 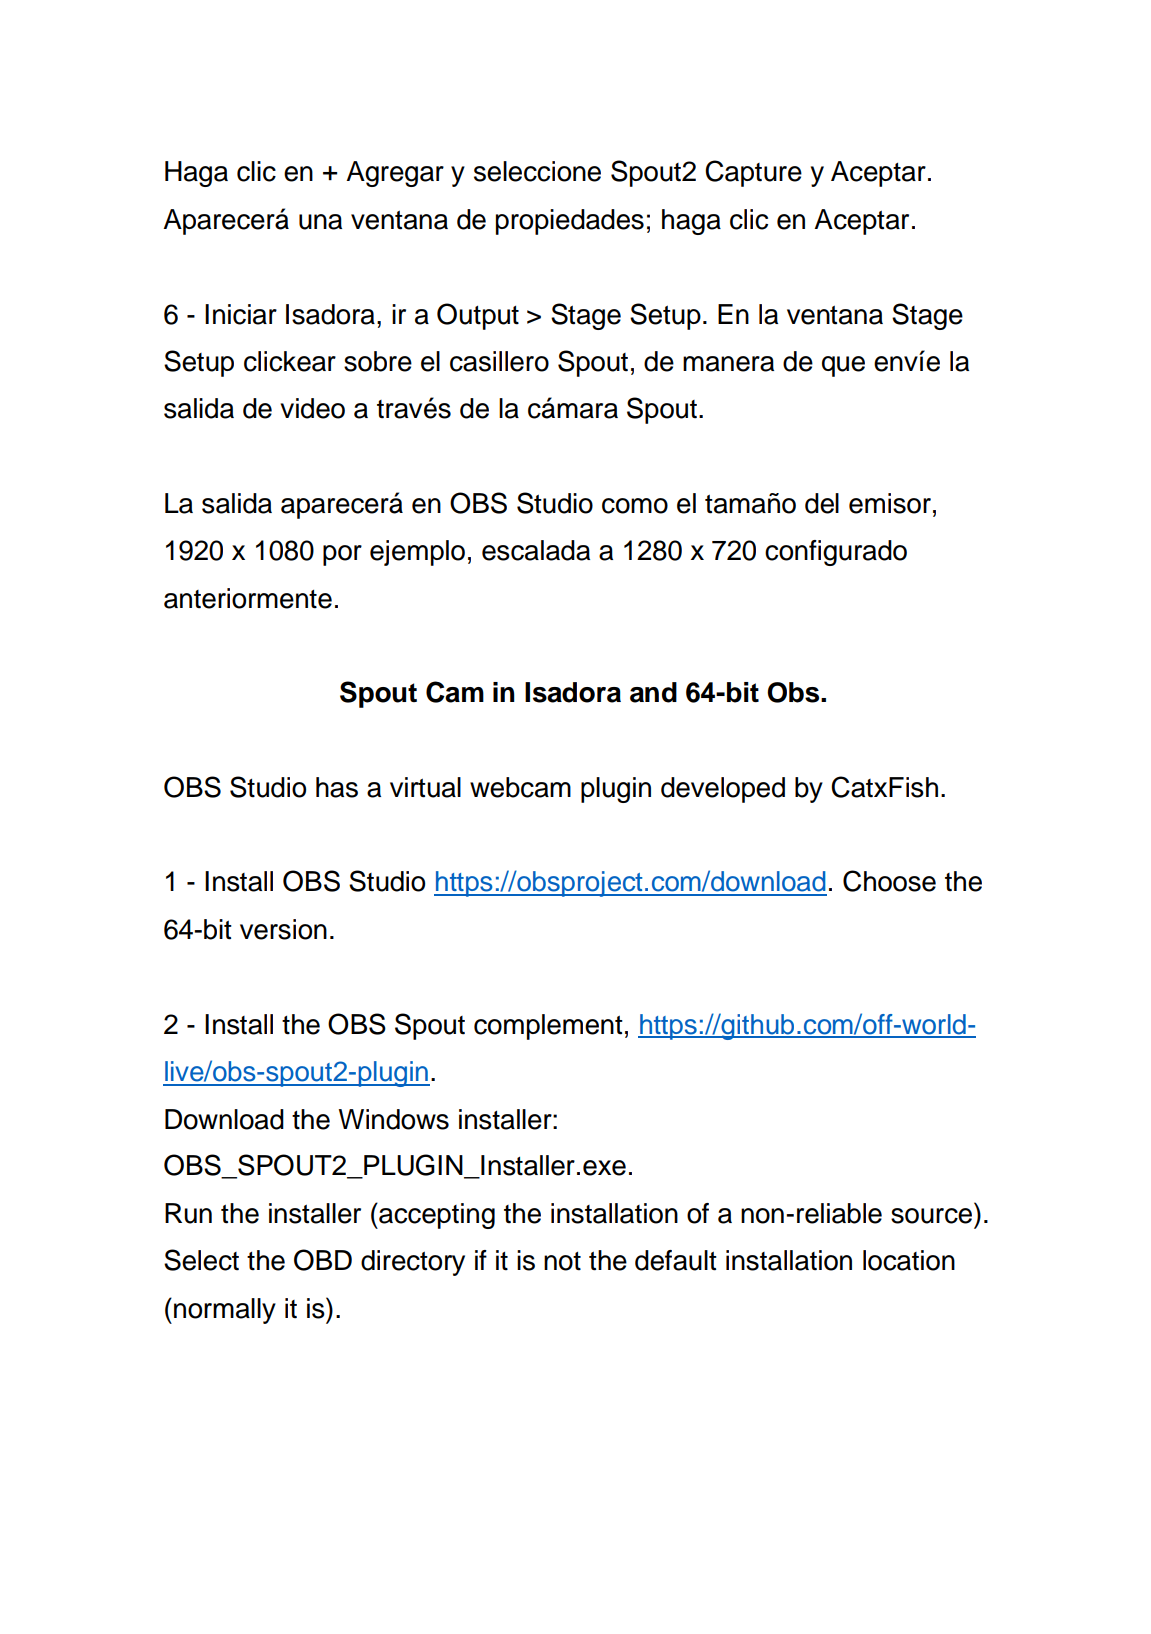 I want to click on Capture, so click(x=753, y=173).
